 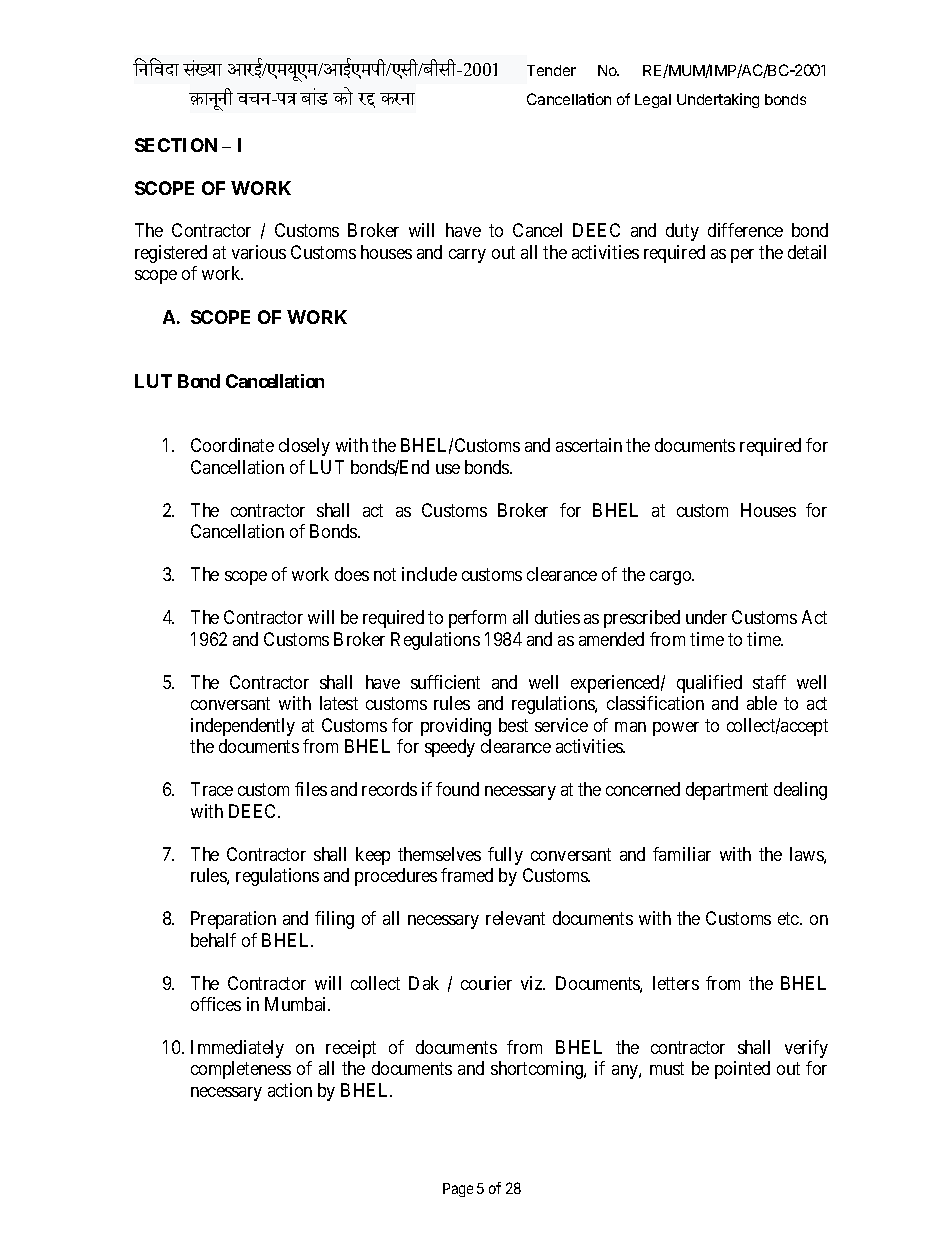 What do you see at coordinates (709, 684) in the document?
I see `qualified` at bounding box center [709, 684].
